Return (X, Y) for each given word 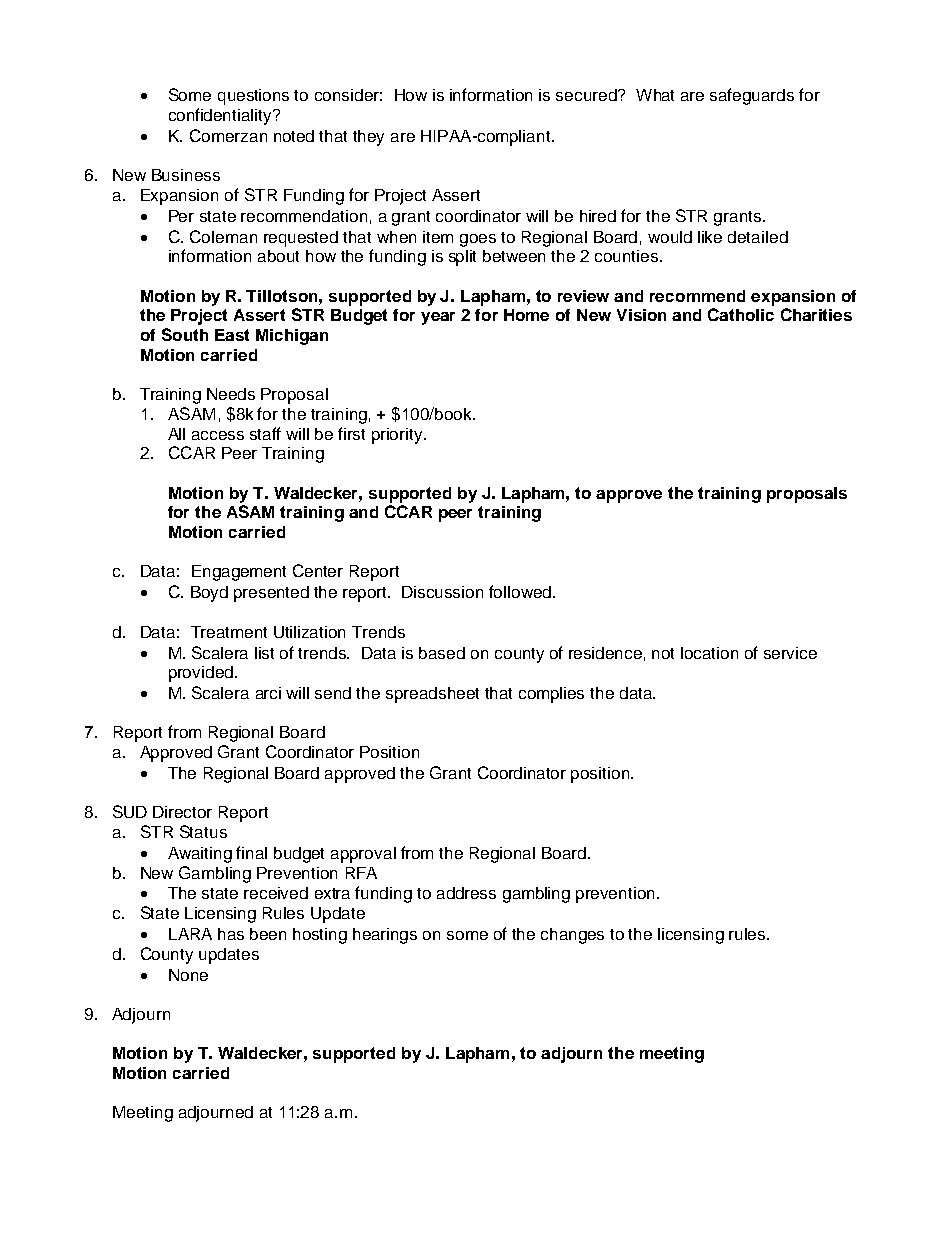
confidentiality (221, 116)
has (231, 934)
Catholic (741, 314)
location (709, 653)
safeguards (752, 96)
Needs (231, 394)
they (368, 138)
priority (398, 436)
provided (201, 674)
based (442, 653)
